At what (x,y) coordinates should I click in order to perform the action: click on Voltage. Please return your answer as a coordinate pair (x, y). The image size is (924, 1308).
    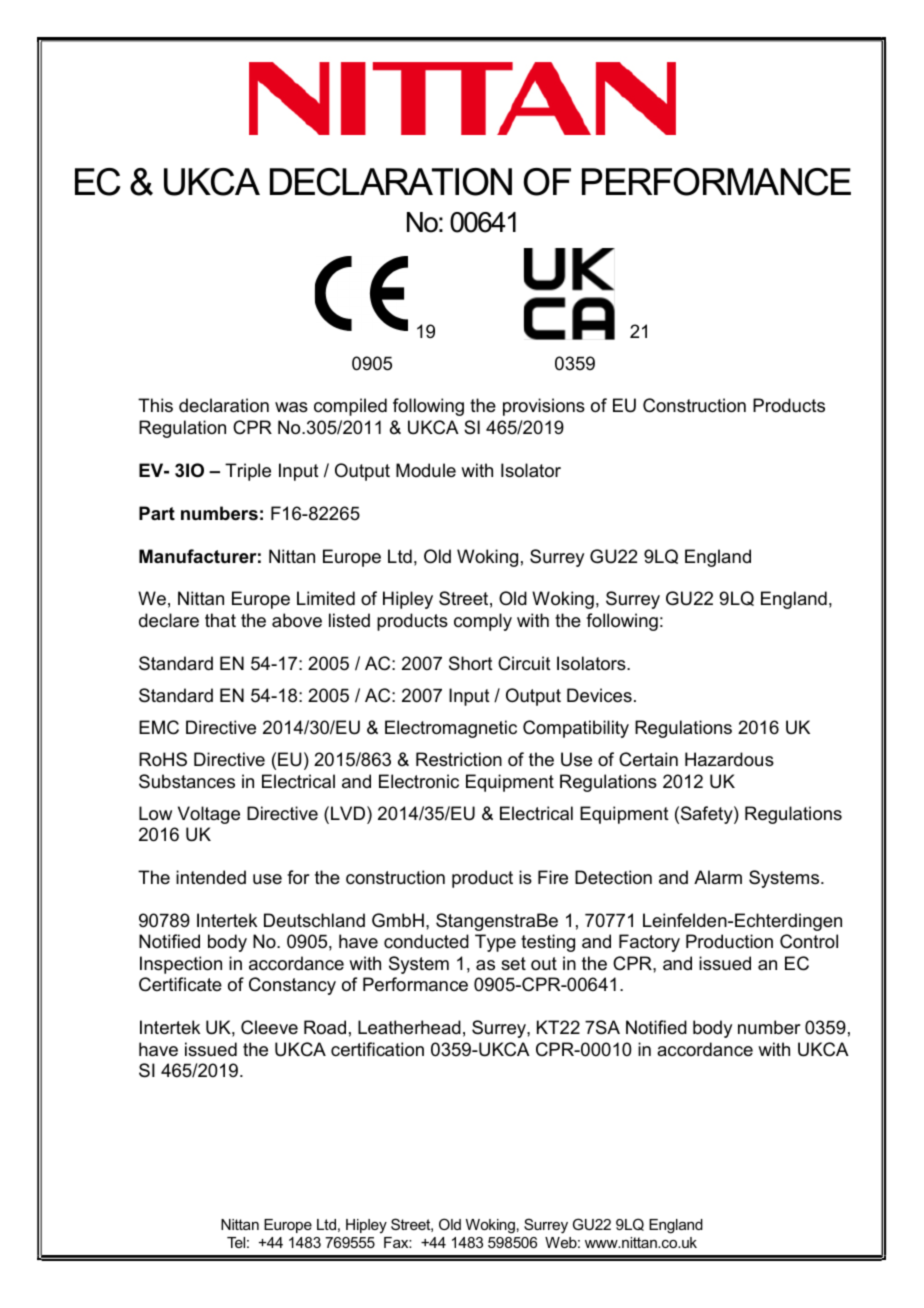
    Looking at the image, I should click on (209, 815).
